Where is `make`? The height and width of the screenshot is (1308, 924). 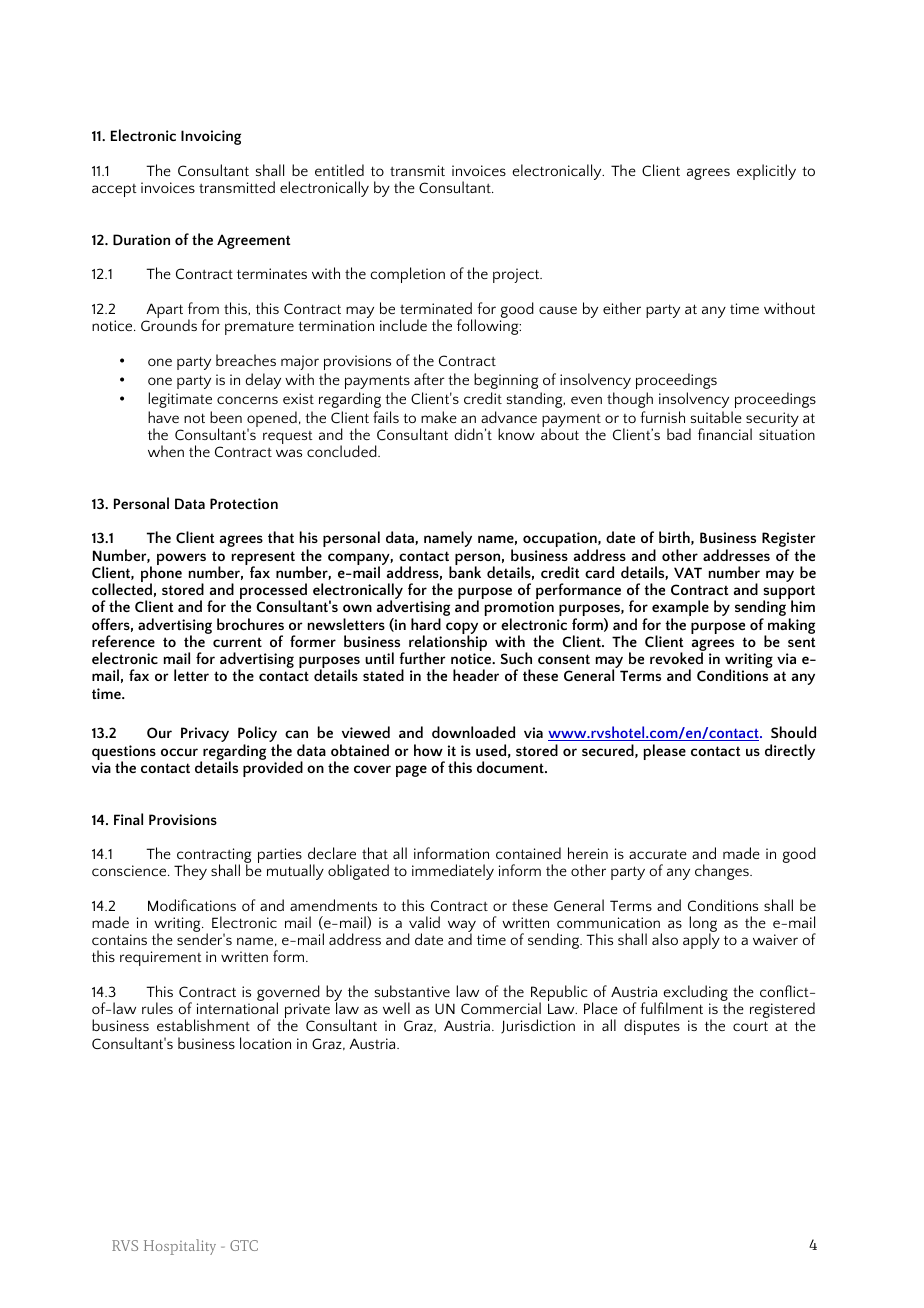 make is located at coordinates (439, 417).
